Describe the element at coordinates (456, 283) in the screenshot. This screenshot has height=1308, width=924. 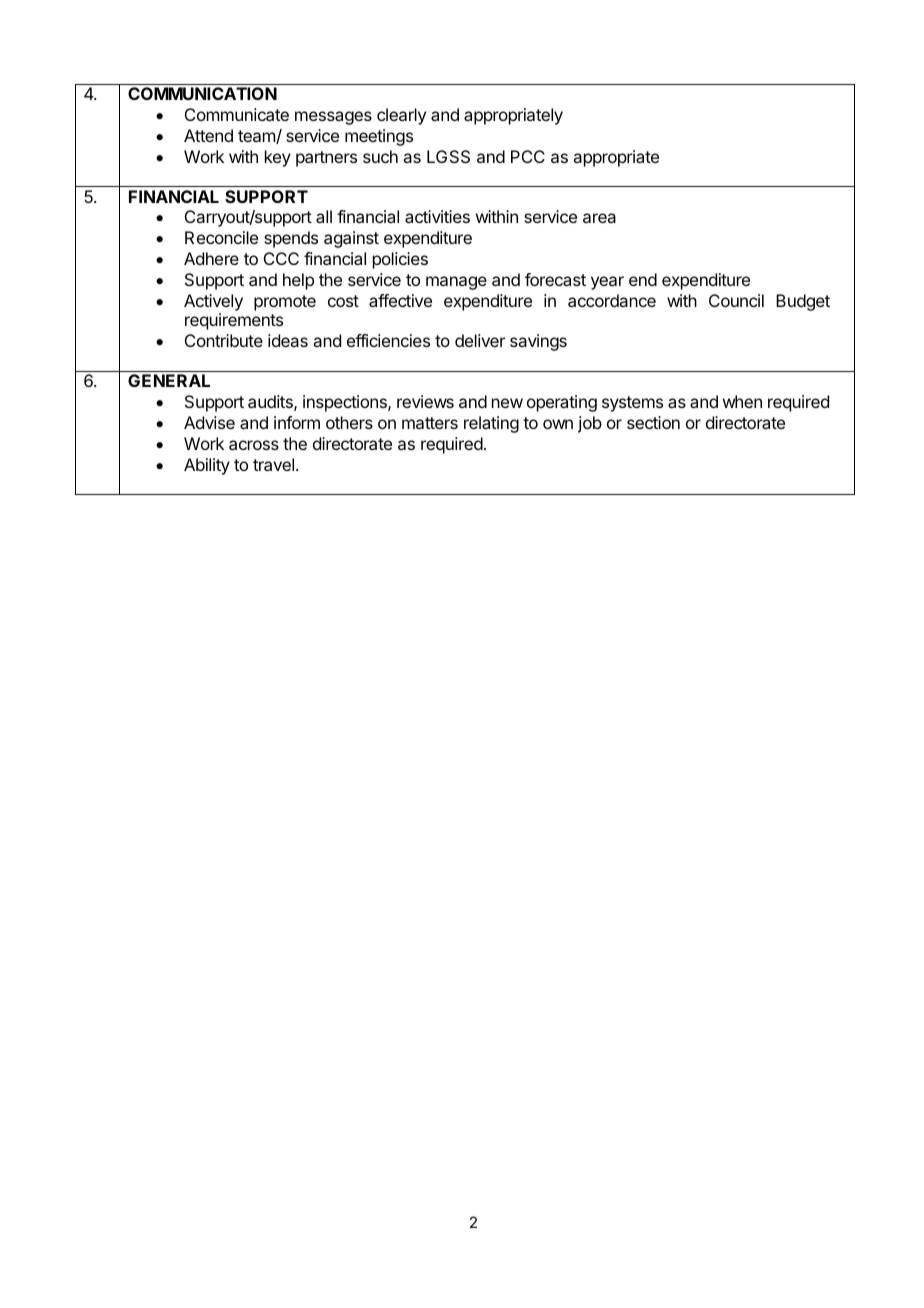
I see `manage` at that location.
